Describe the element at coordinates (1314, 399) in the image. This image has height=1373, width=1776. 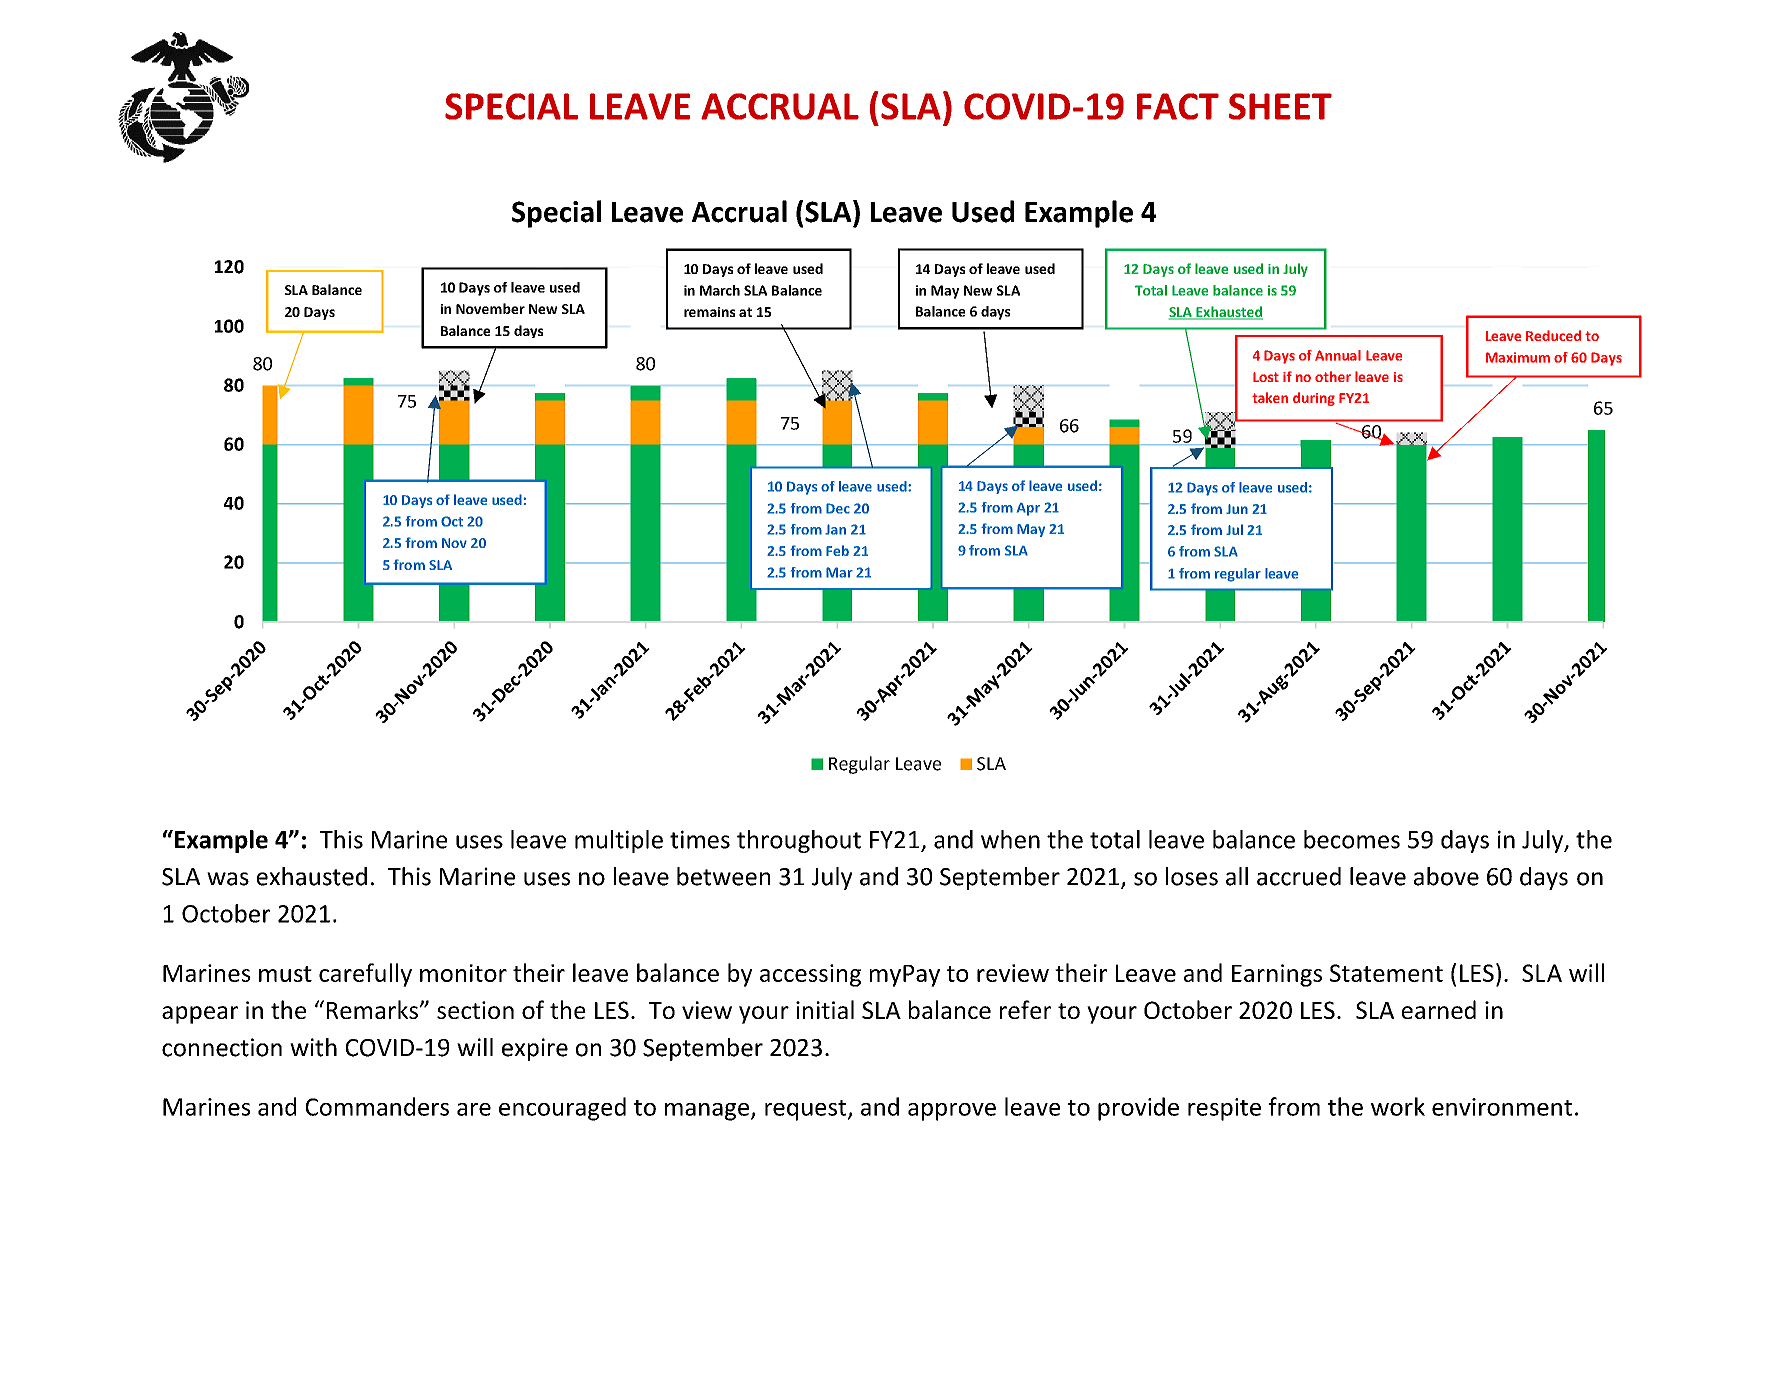
I see `during` at that location.
